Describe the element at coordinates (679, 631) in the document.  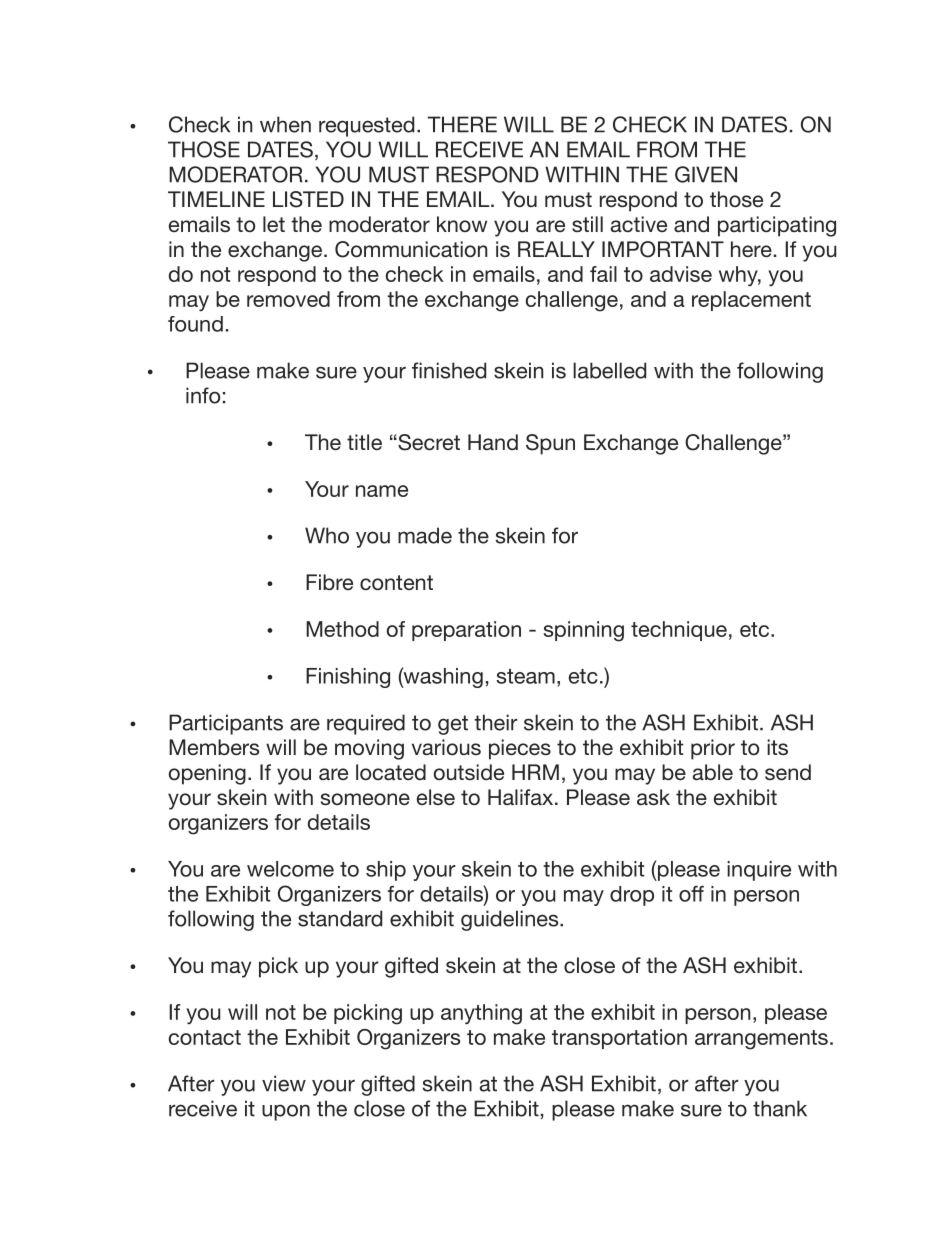
I see `technique` at that location.
